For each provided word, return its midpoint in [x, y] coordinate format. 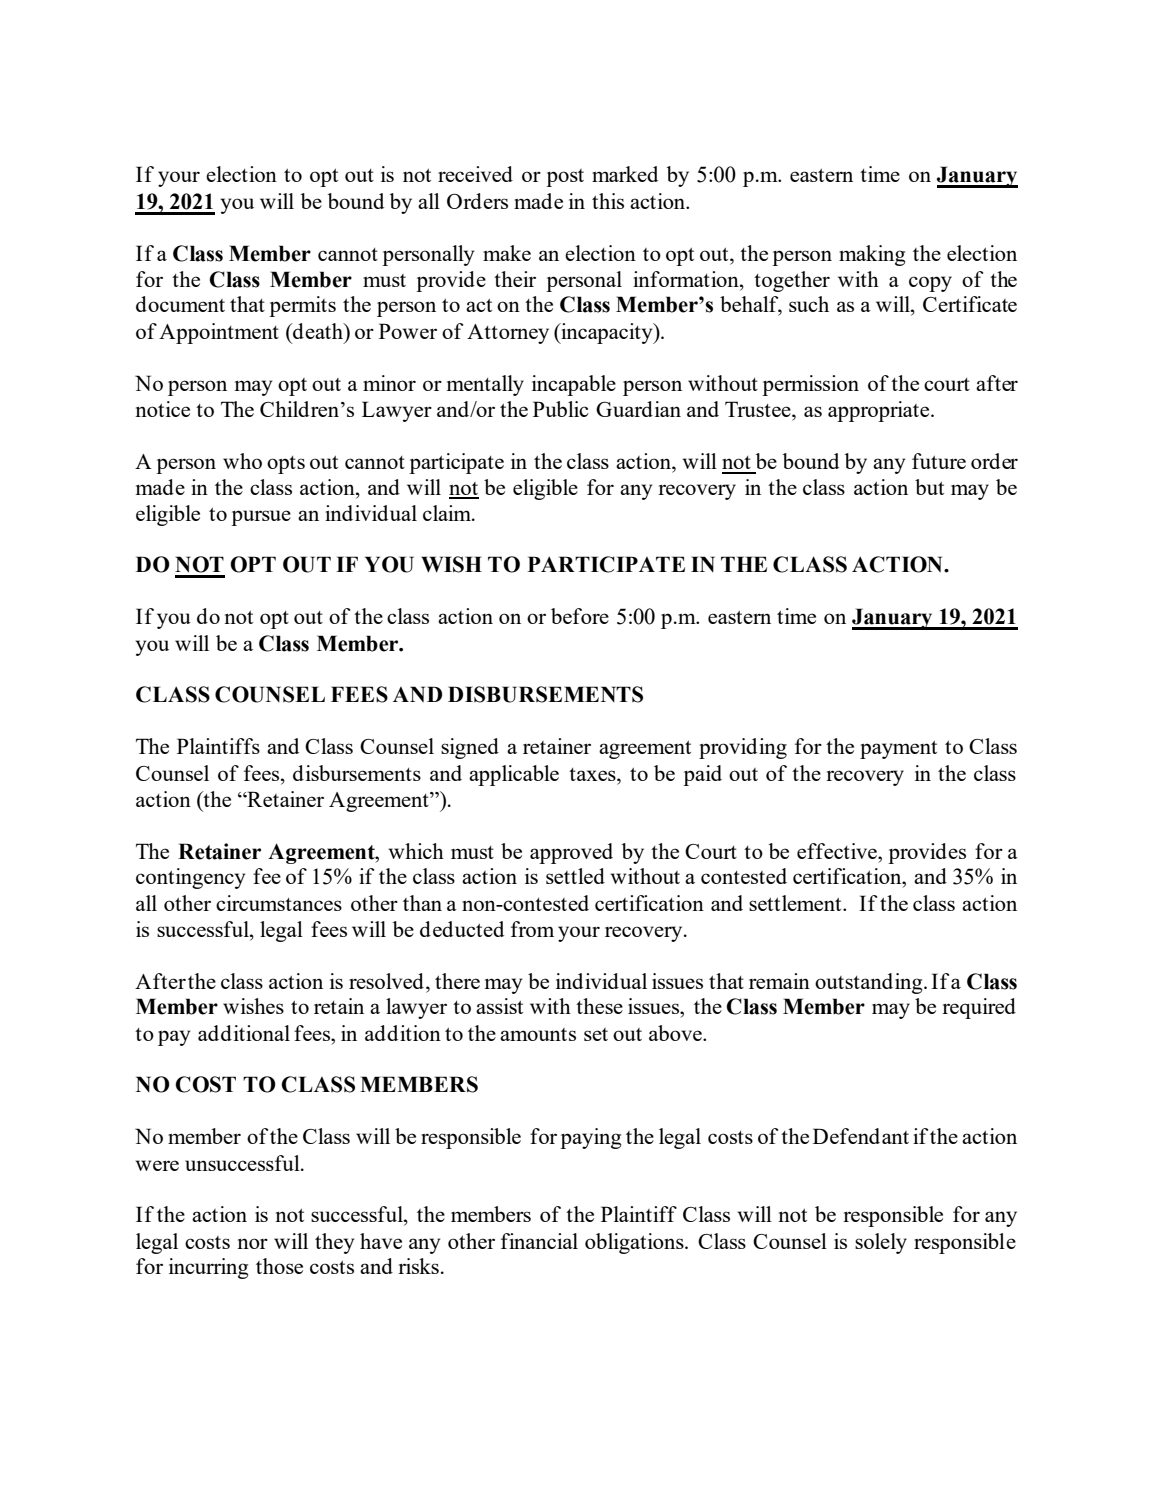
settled [575, 876]
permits [302, 306]
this [608, 201]
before [580, 616]
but [929, 487]
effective [838, 851]
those [279, 1266]
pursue [261, 518]
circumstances [279, 903]
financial [539, 1241]
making [872, 255]
